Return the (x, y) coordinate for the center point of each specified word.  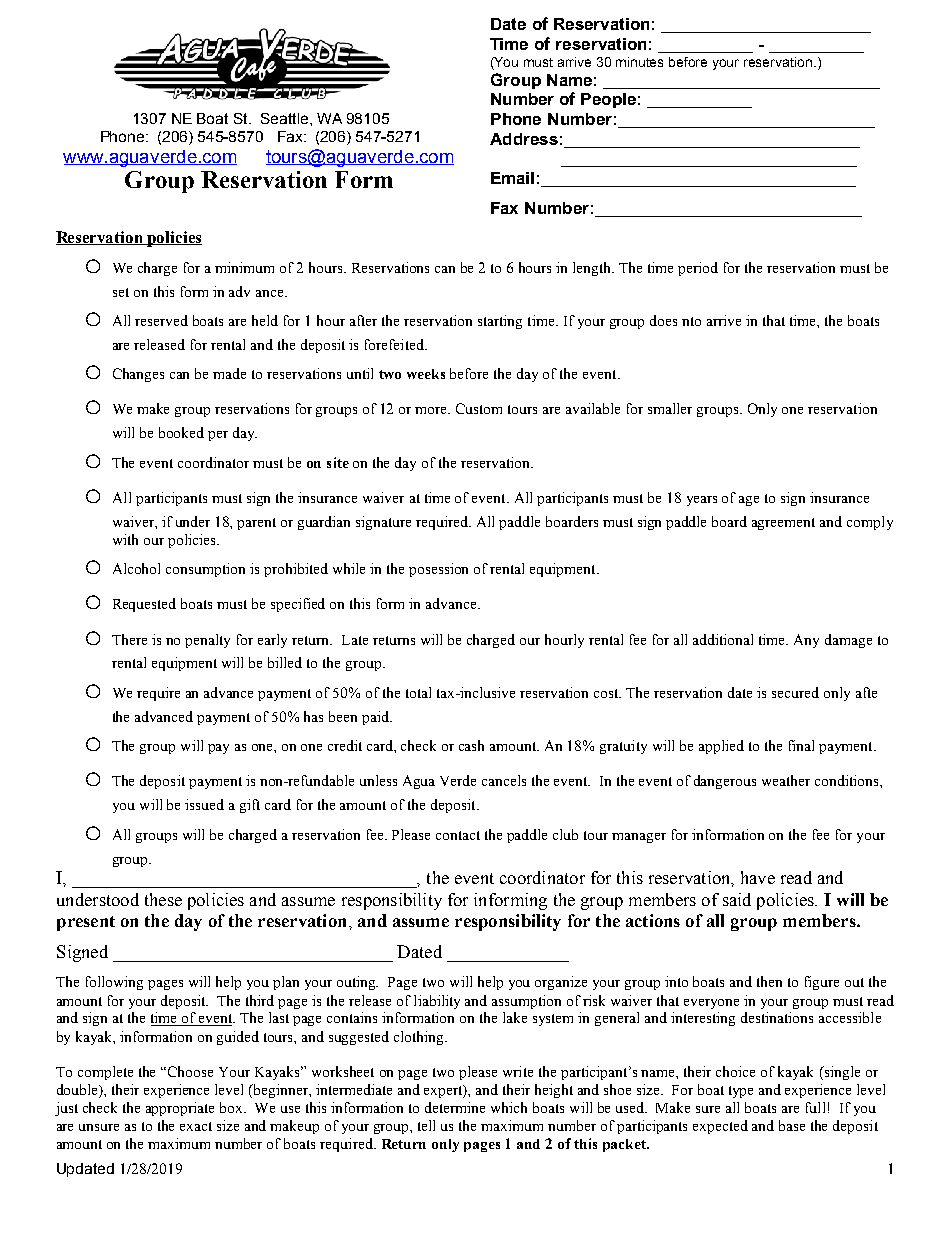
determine (455, 1107)
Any (806, 641)
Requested (144, 605)
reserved (161, 320)
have (758, 877)
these (163, 899)
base (792, 1125)
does (663, 320)
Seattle (286, 118)
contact (458, 835)
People (608, 100)
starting (500, 322)
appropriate (180, 1109)
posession (438, 570)
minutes (639, 62)
